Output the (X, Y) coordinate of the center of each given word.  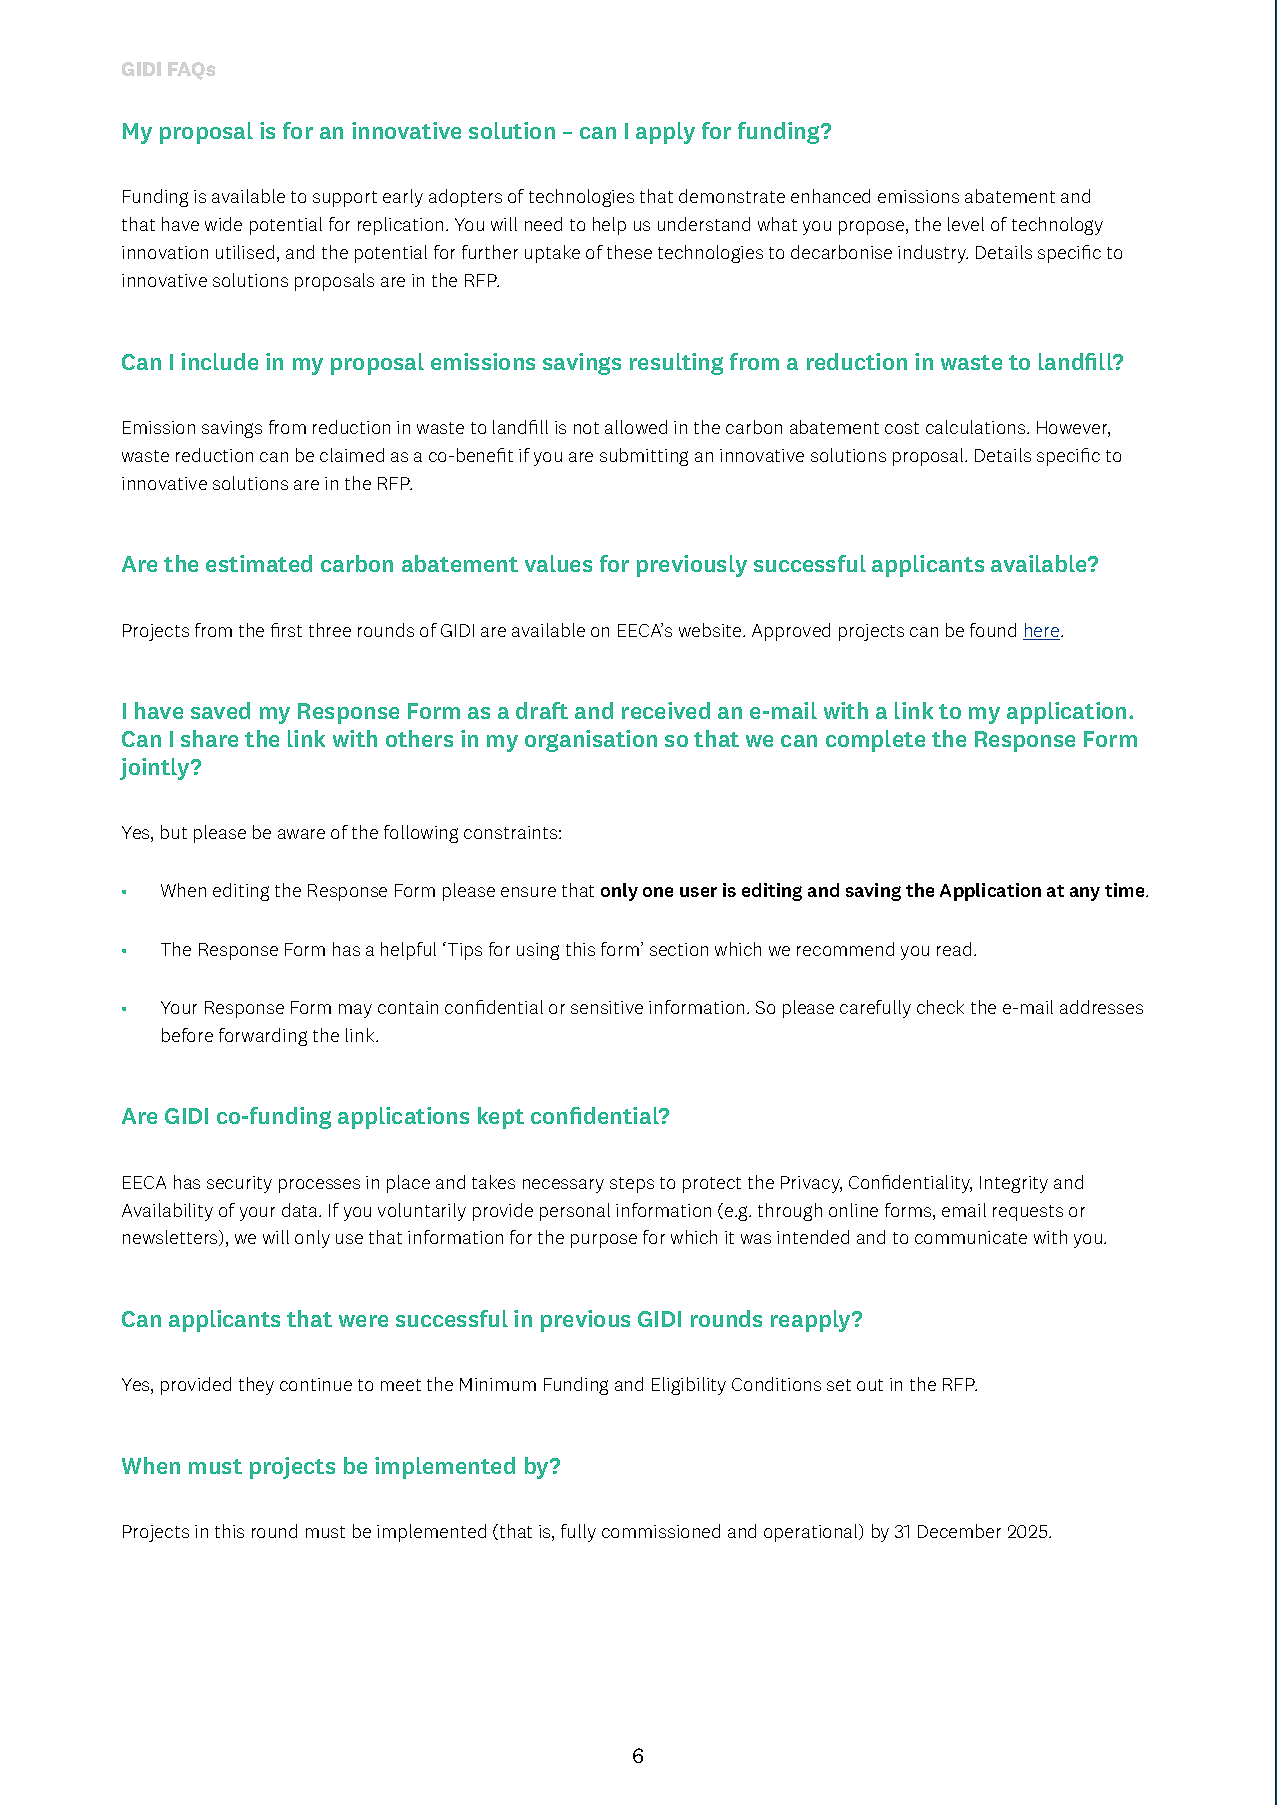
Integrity (1014, 1184)
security (239, 1184)
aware (301, 834)
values (558, 563)
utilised (245, 252)
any (1085, 894)
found (993, 630)
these (629, 252)
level (966, 224)
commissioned (661, 1531)
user (698, 892)
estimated (259, 563)
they (256, 1386)
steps (632, 1185)
